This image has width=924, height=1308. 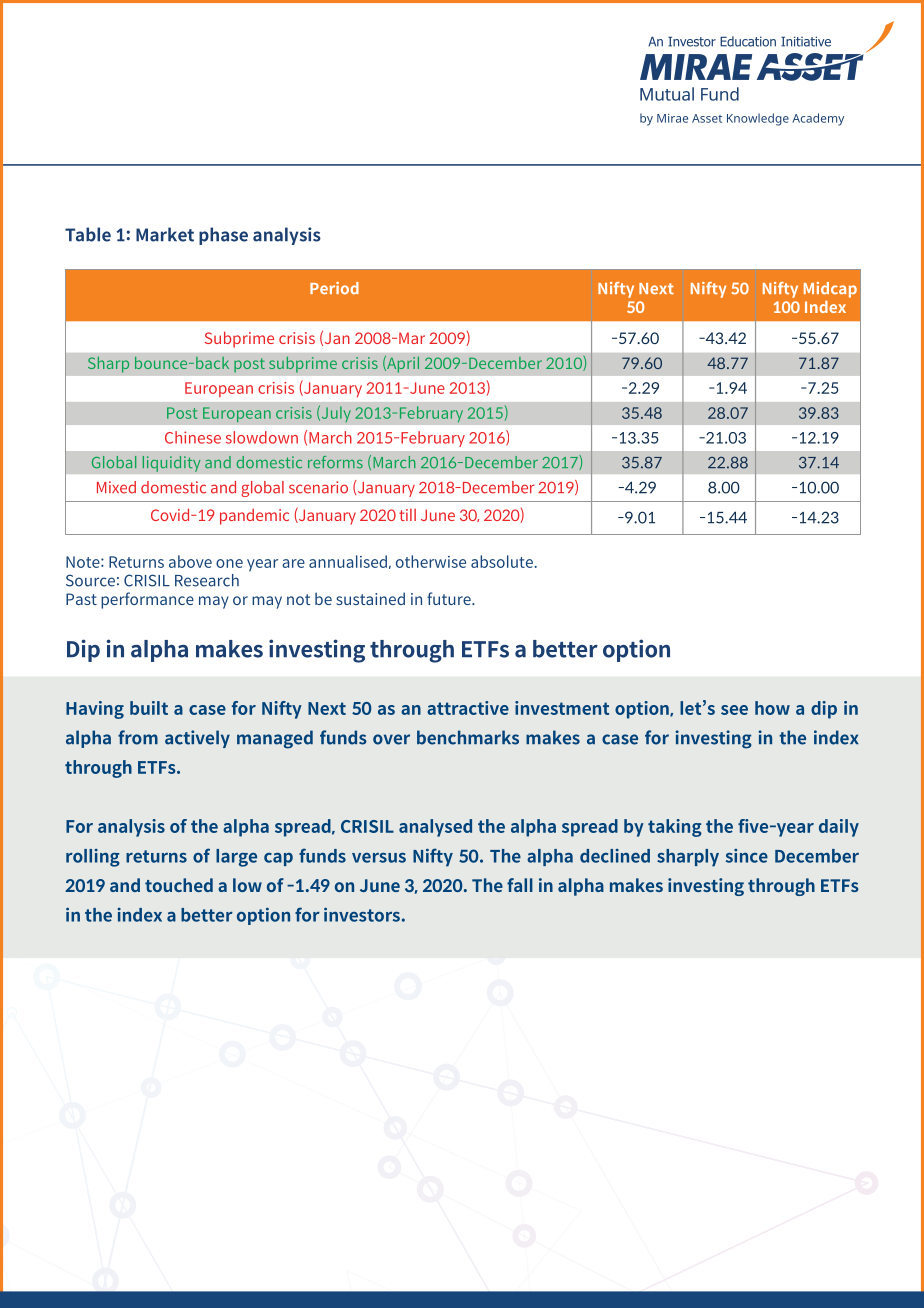 What do you see at coordinates (223, 236) in the image?
I see `phase` at bounding box center [223, 236].
